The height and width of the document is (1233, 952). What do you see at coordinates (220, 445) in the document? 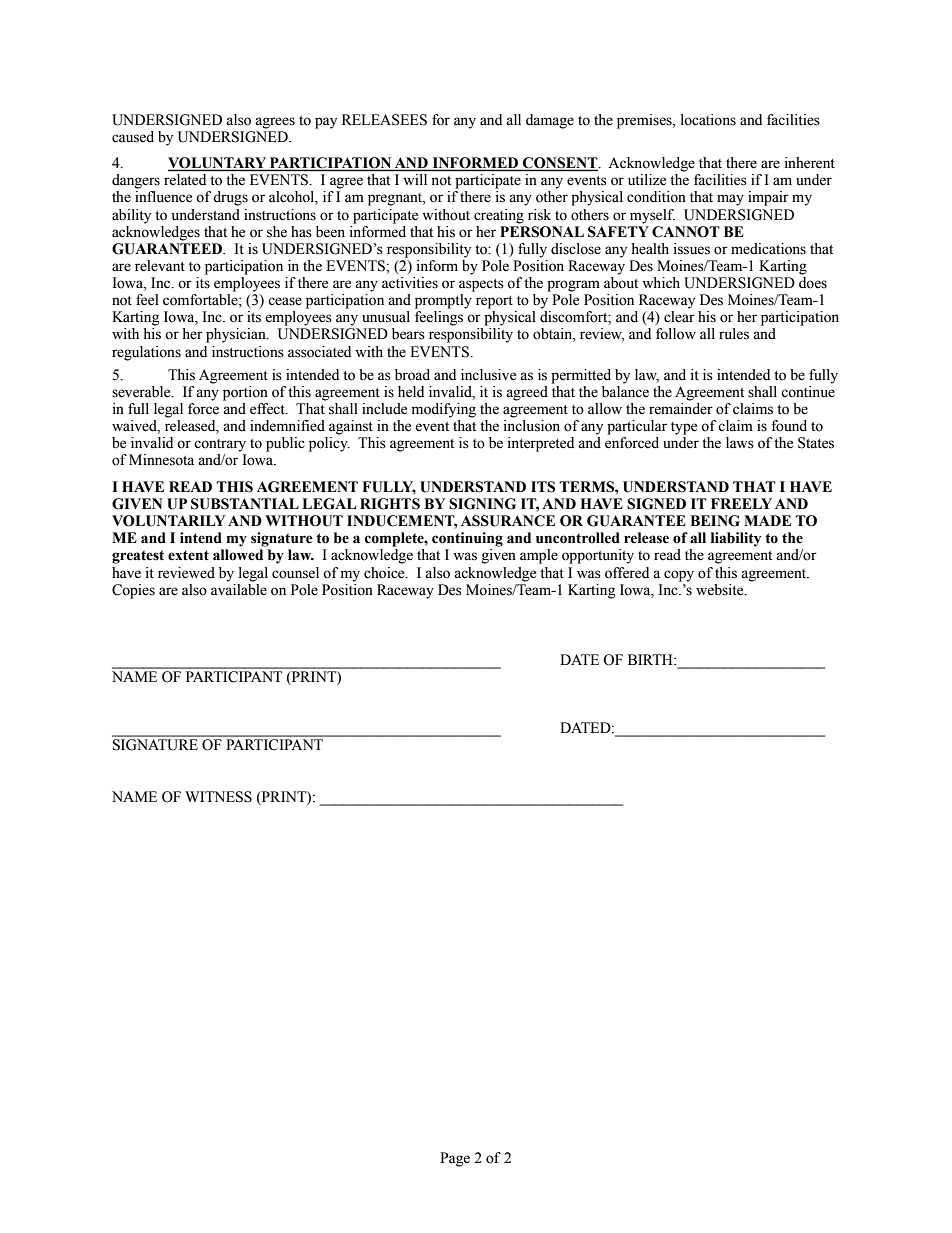
I see `contrary` at bounding box center [220, 445].
